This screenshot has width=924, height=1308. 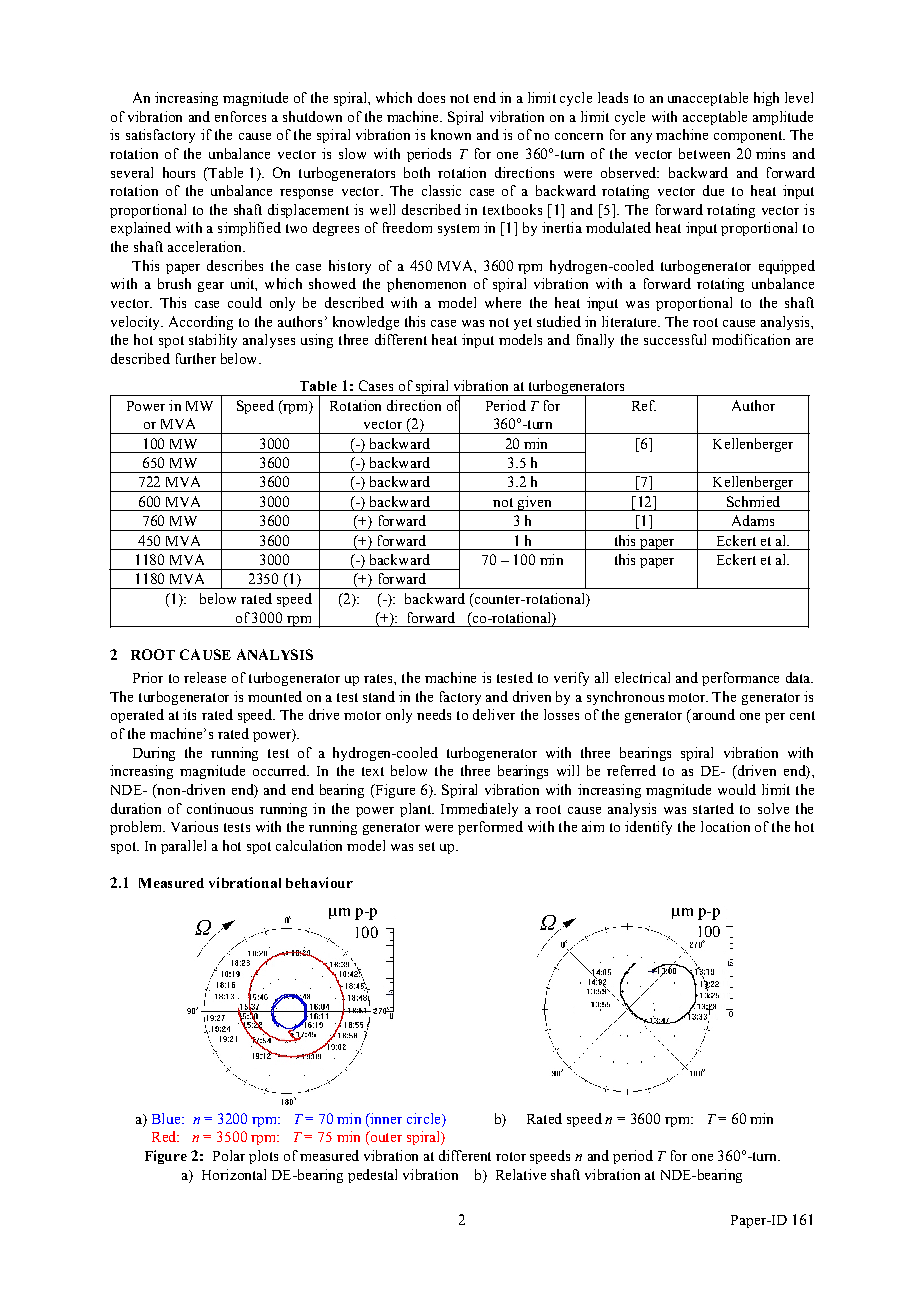 What do you see at coordinates (534, 503) in the screenshot?
I see `given` at bounding box center [534, 503].
